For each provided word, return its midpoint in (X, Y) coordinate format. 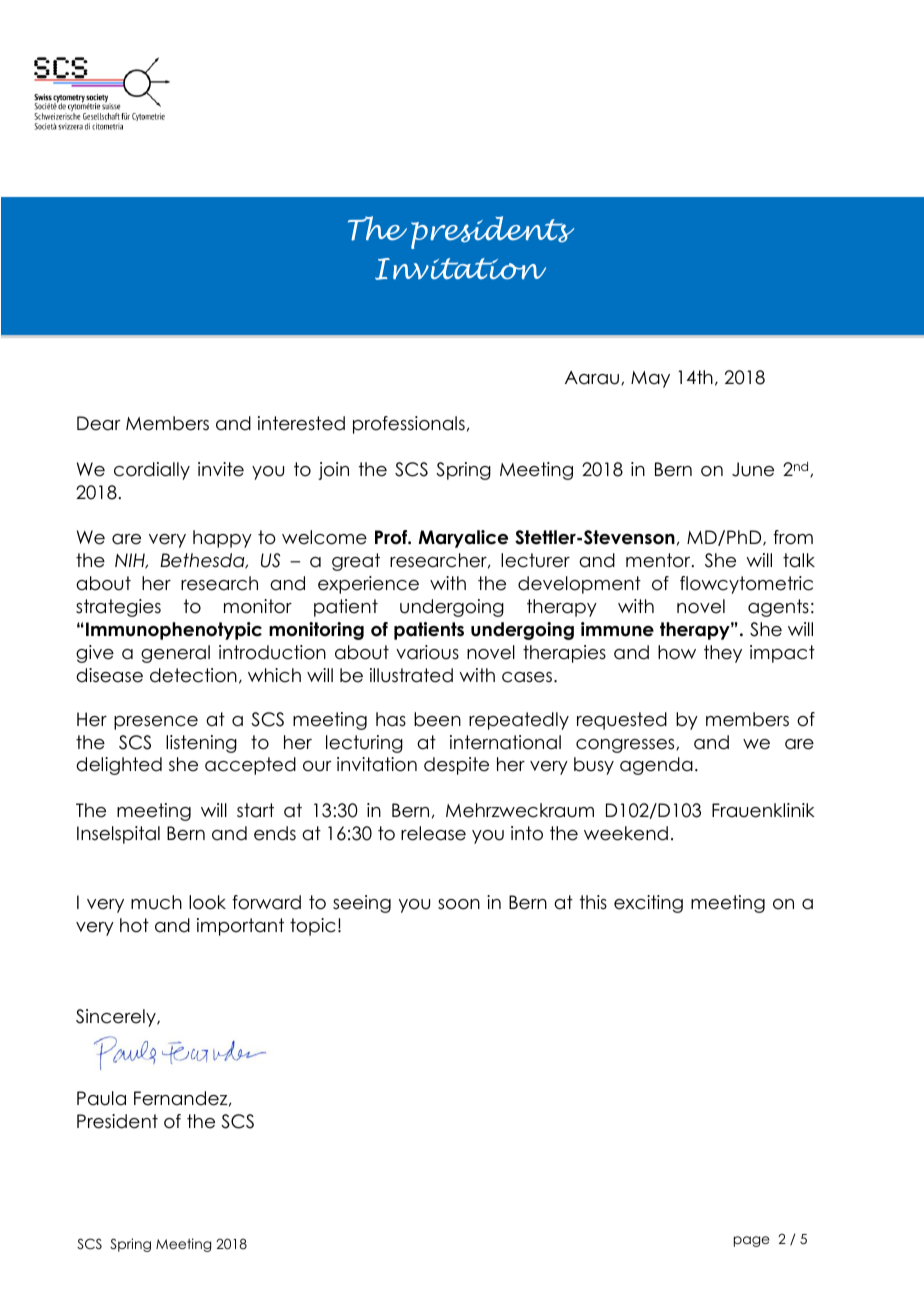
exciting (648, 904)
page (752, 1241)
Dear (99, 423)
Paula (101, 1098)
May (650, 379)
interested (301, 423)
